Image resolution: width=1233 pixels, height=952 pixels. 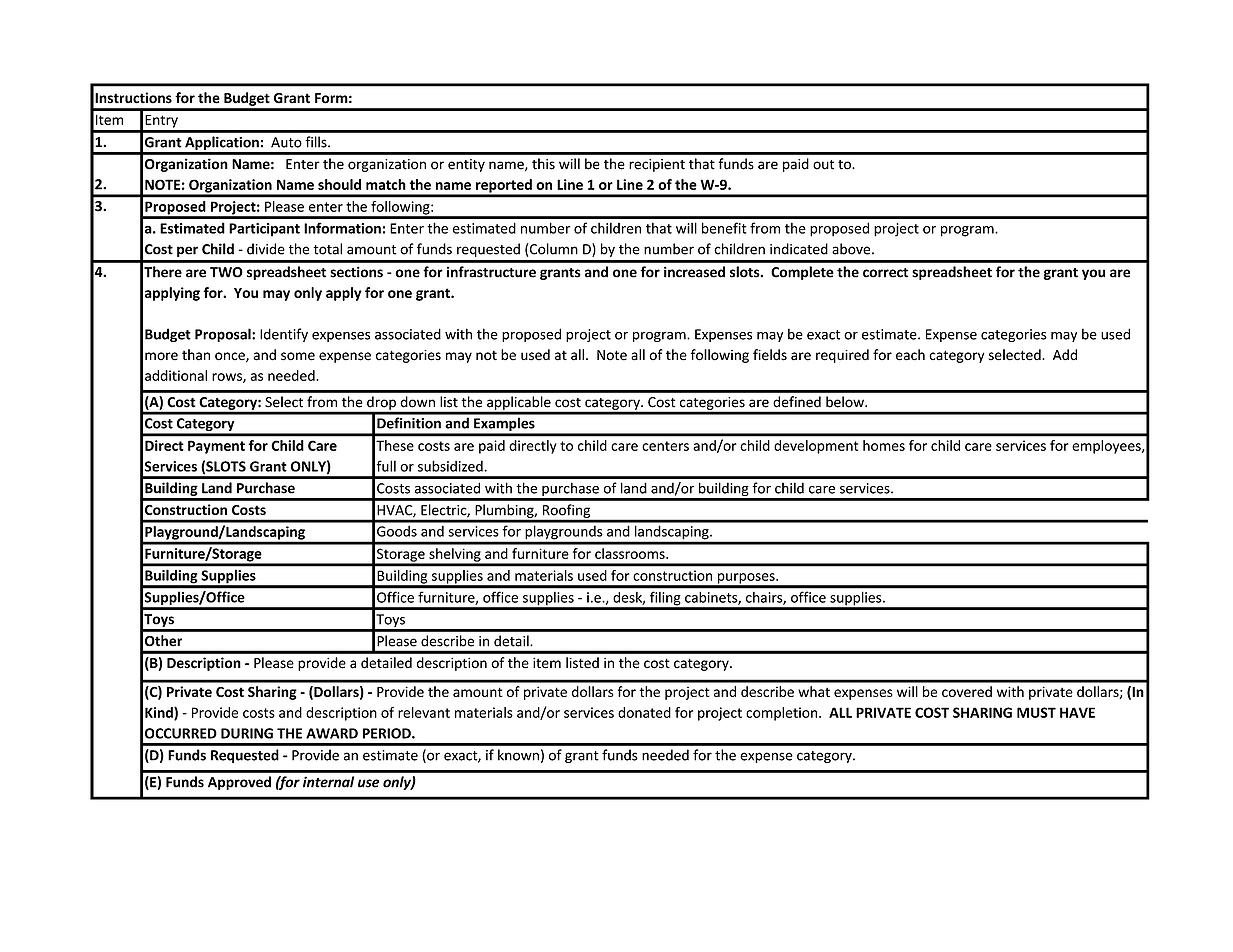 What do you see at coordinates (1036, 712) in the screenshot?
I see `MUST` at bounding box center [1036, 712].
